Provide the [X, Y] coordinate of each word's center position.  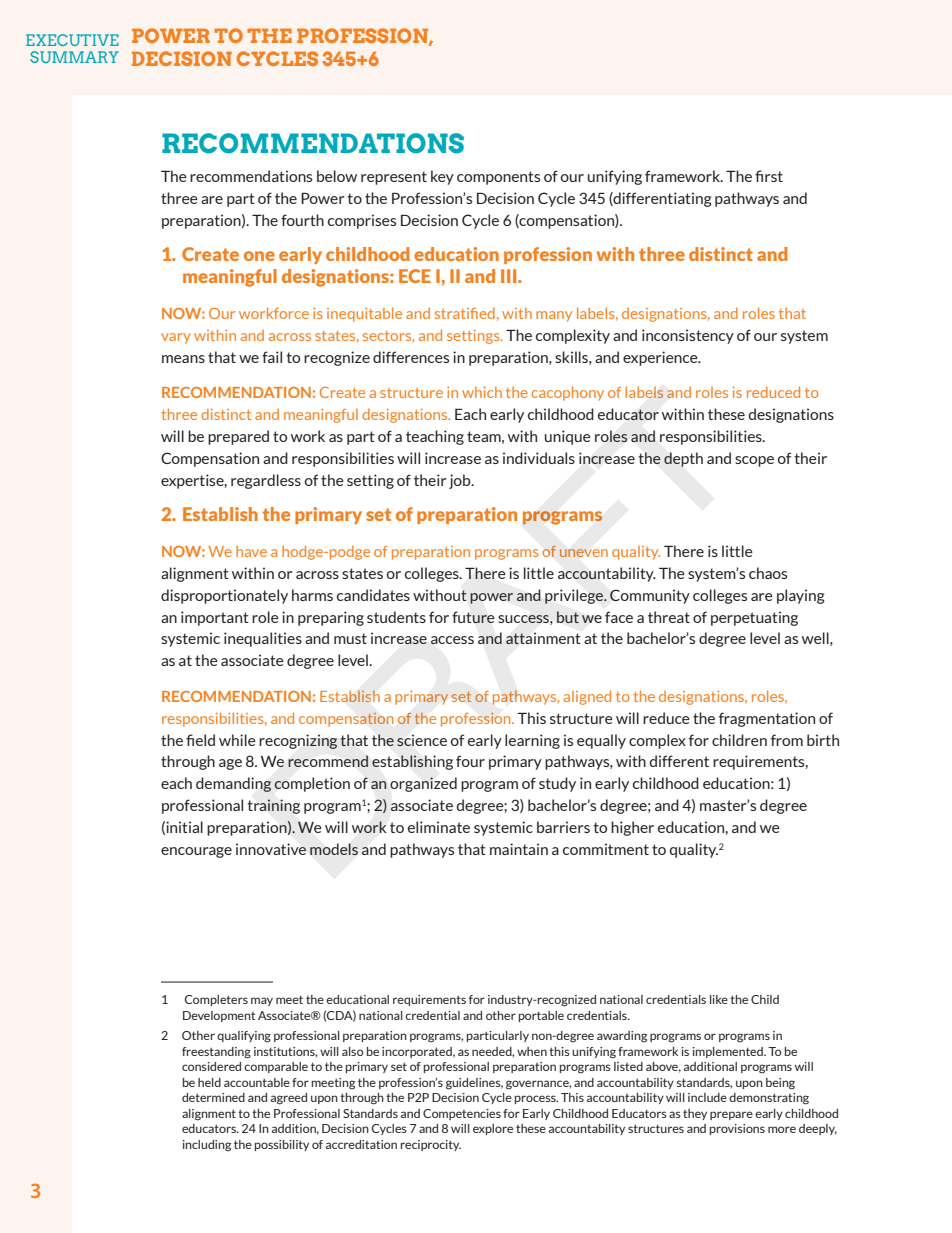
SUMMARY [74, 57]
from [787, 740]
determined [213, 1097]
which [482, 392]
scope [754, 461]
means [183, 359]
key [442, 177]
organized [423, 784]
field [200, 740]
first [769, 176]
